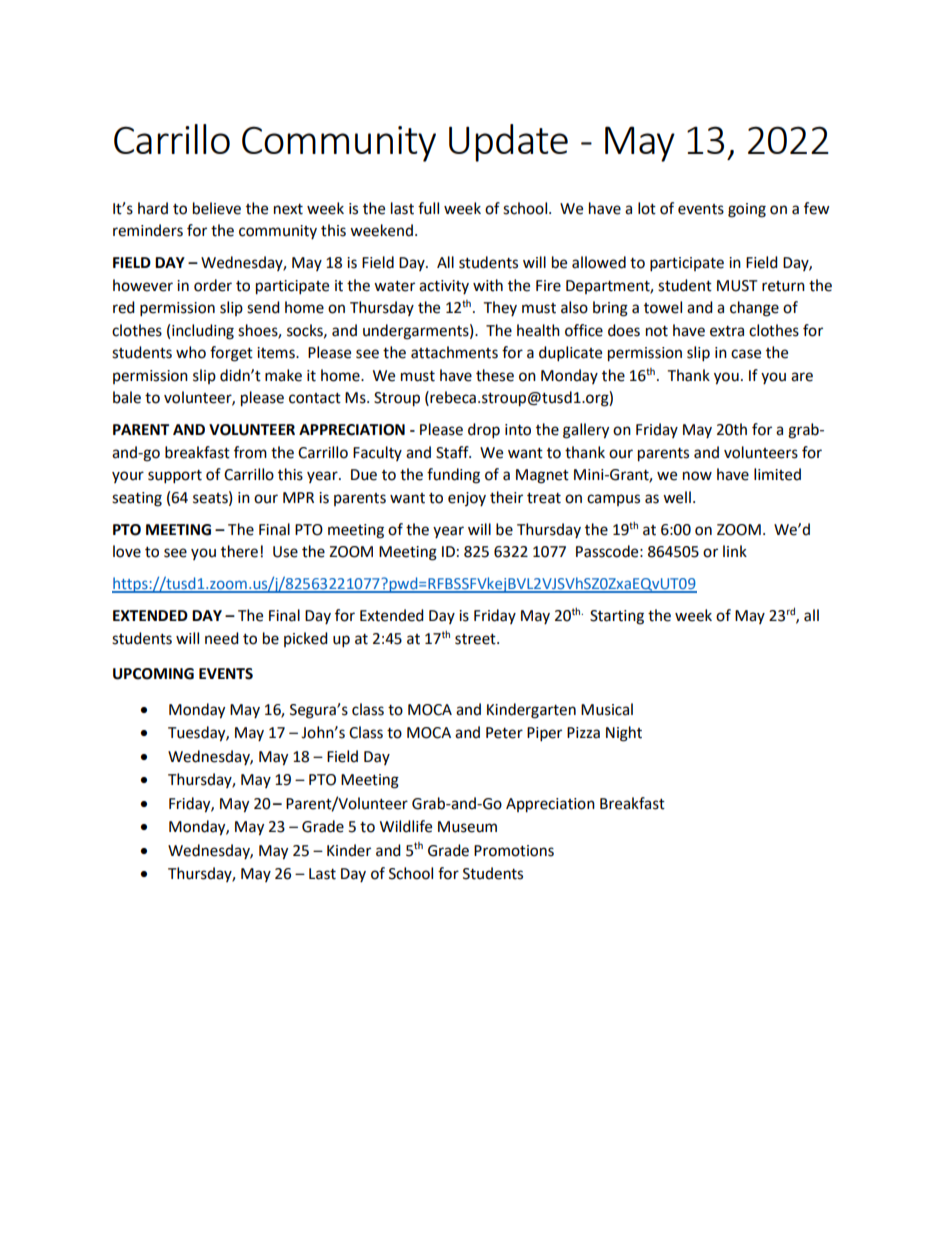  I want to click on now, so click(697, 476).
